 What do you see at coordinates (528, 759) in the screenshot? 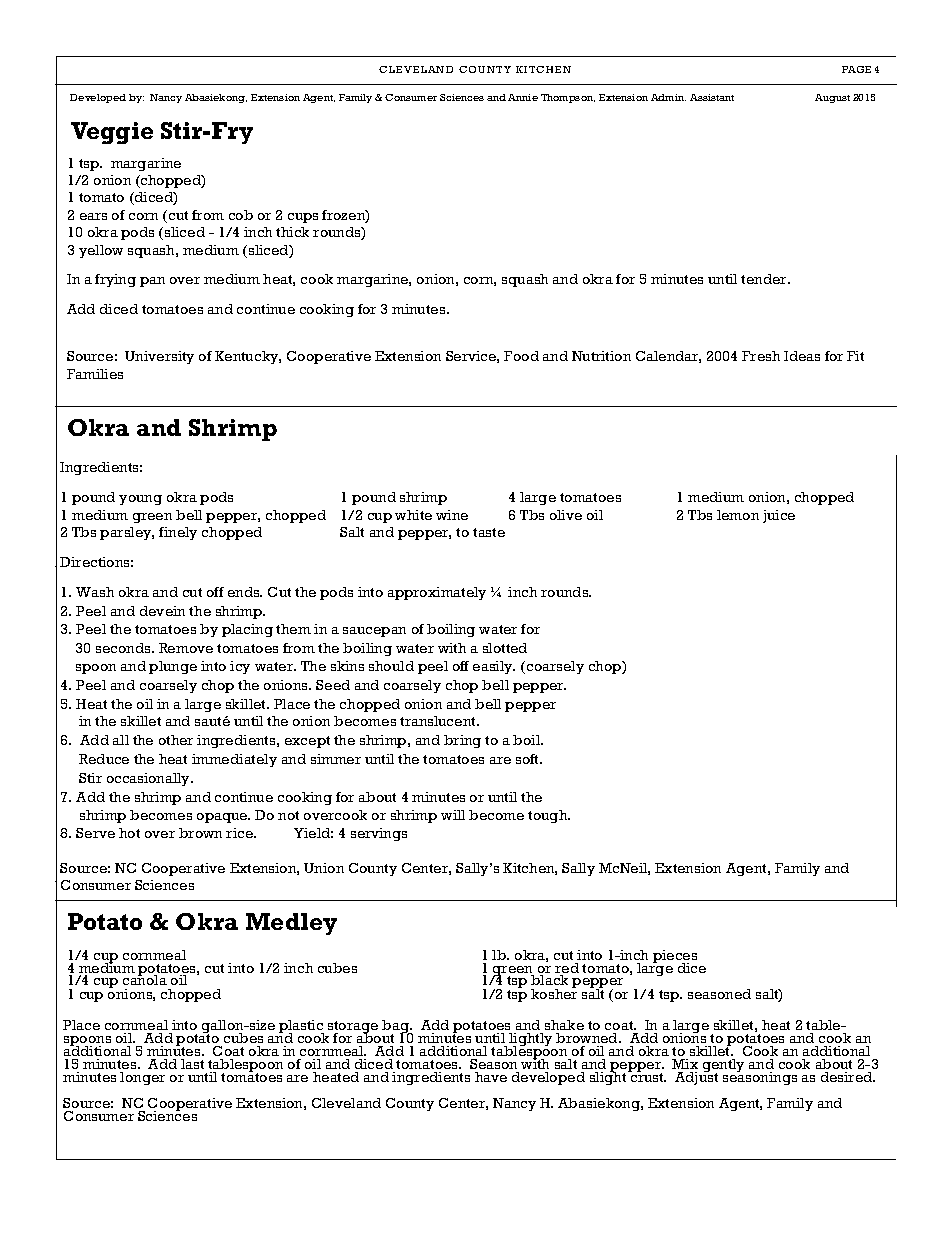
I see `soft` at bounding box center [528, 759].
